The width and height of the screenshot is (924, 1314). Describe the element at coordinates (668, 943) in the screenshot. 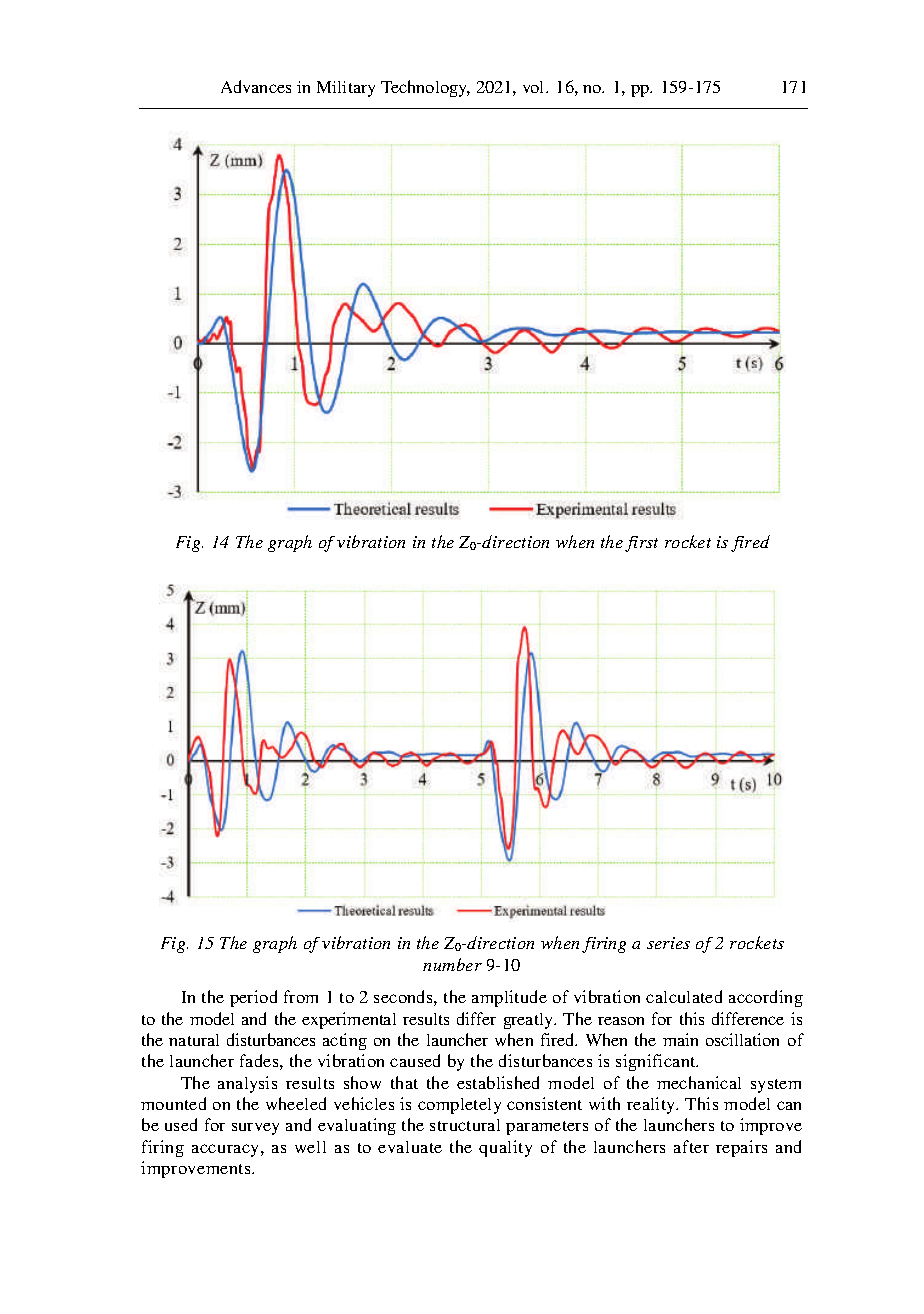

I see `series` at that location.
